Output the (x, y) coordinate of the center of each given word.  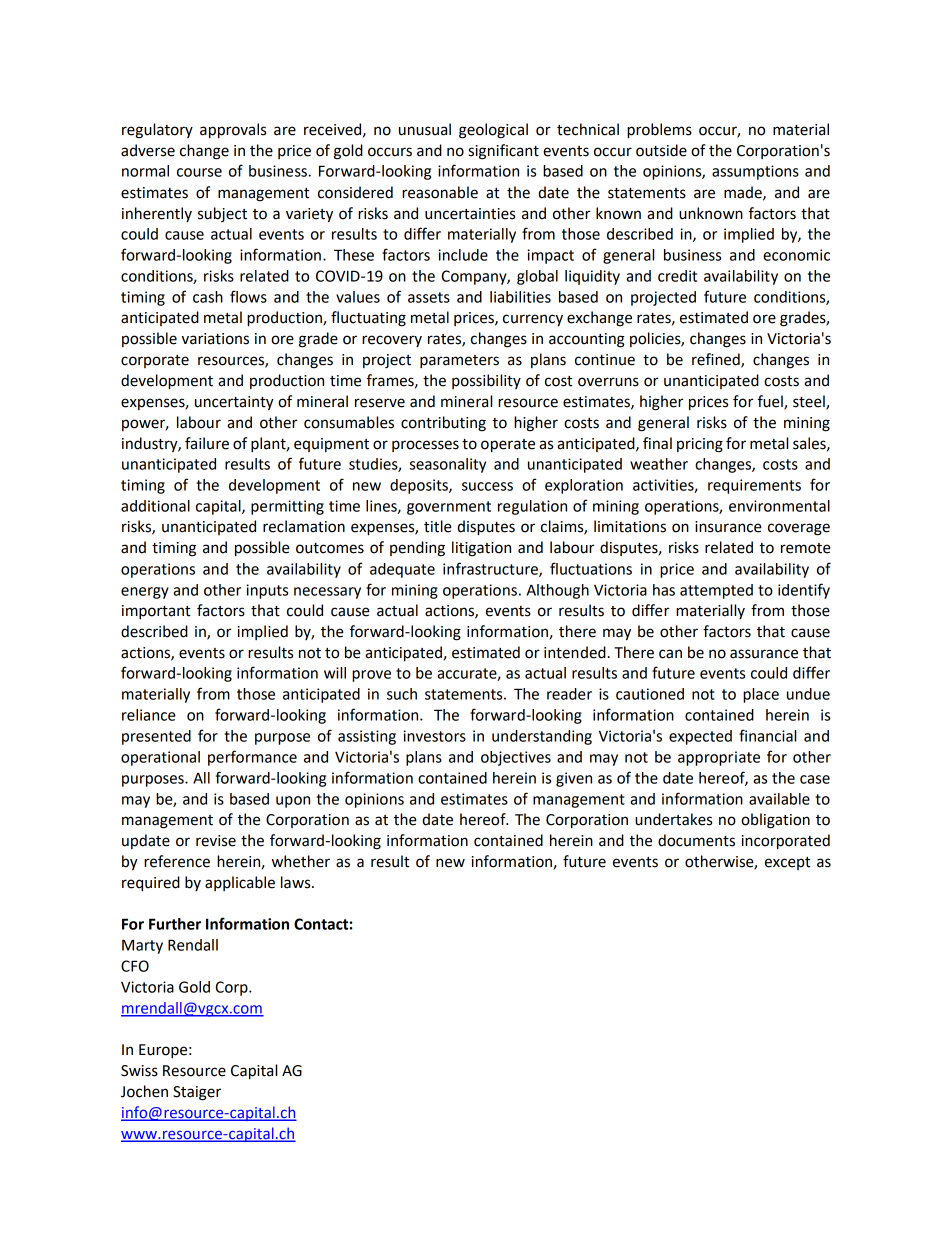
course (199, 172)
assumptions (755, 172)
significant (503, 152)
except (787, 863)
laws (297, 882)
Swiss (139, 1071)
